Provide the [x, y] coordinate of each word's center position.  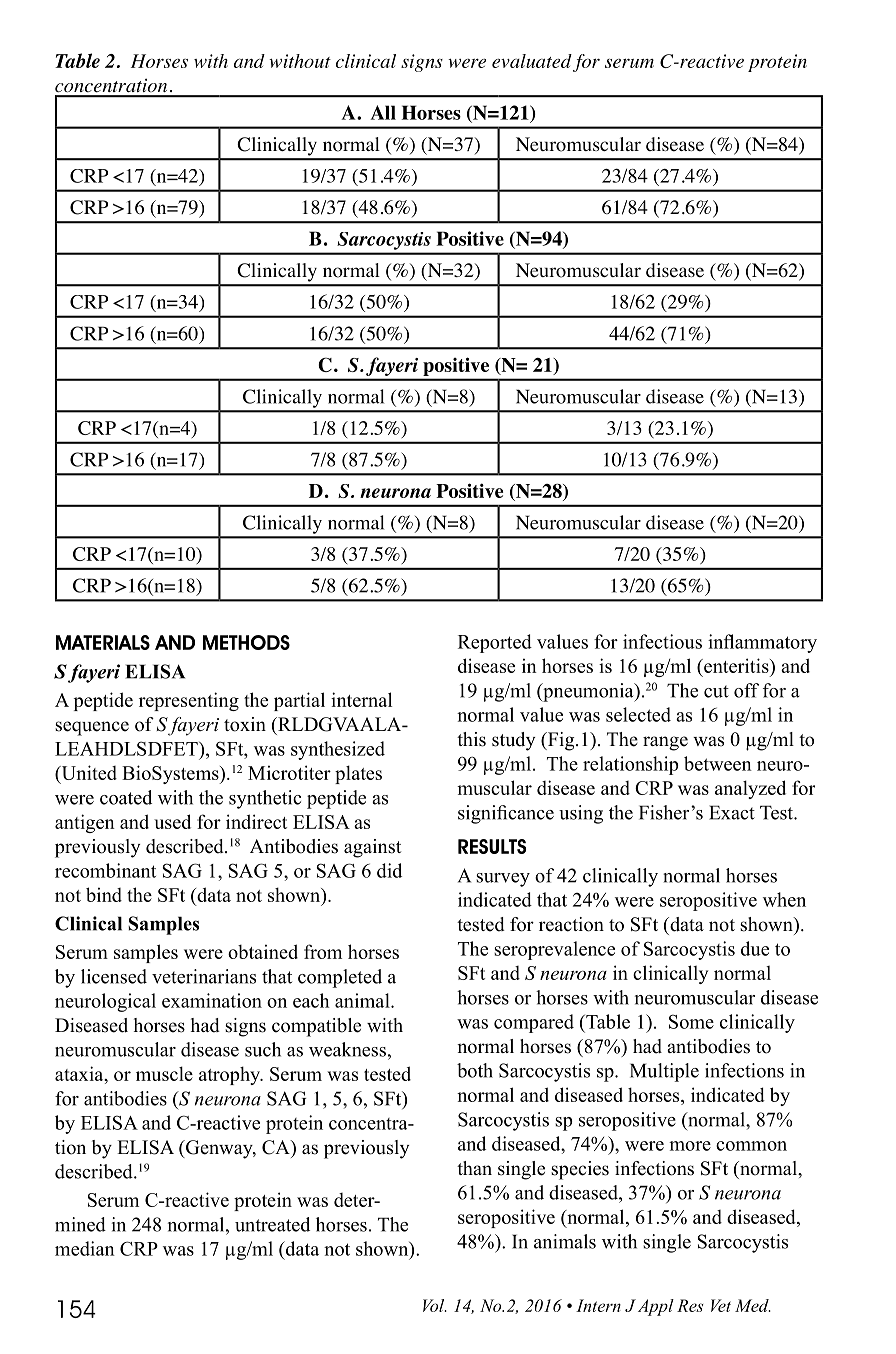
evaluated [532, 61]
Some [691, 1021]
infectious [662, 641]
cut [716, 691]
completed [340, 978]
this [471, 739]
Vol [435, 1305]
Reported [495, 643]
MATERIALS [103, 642]
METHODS [246, 642]
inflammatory [762, 643]
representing [189, 701]
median [85, 1248]
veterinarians [204, 976]
